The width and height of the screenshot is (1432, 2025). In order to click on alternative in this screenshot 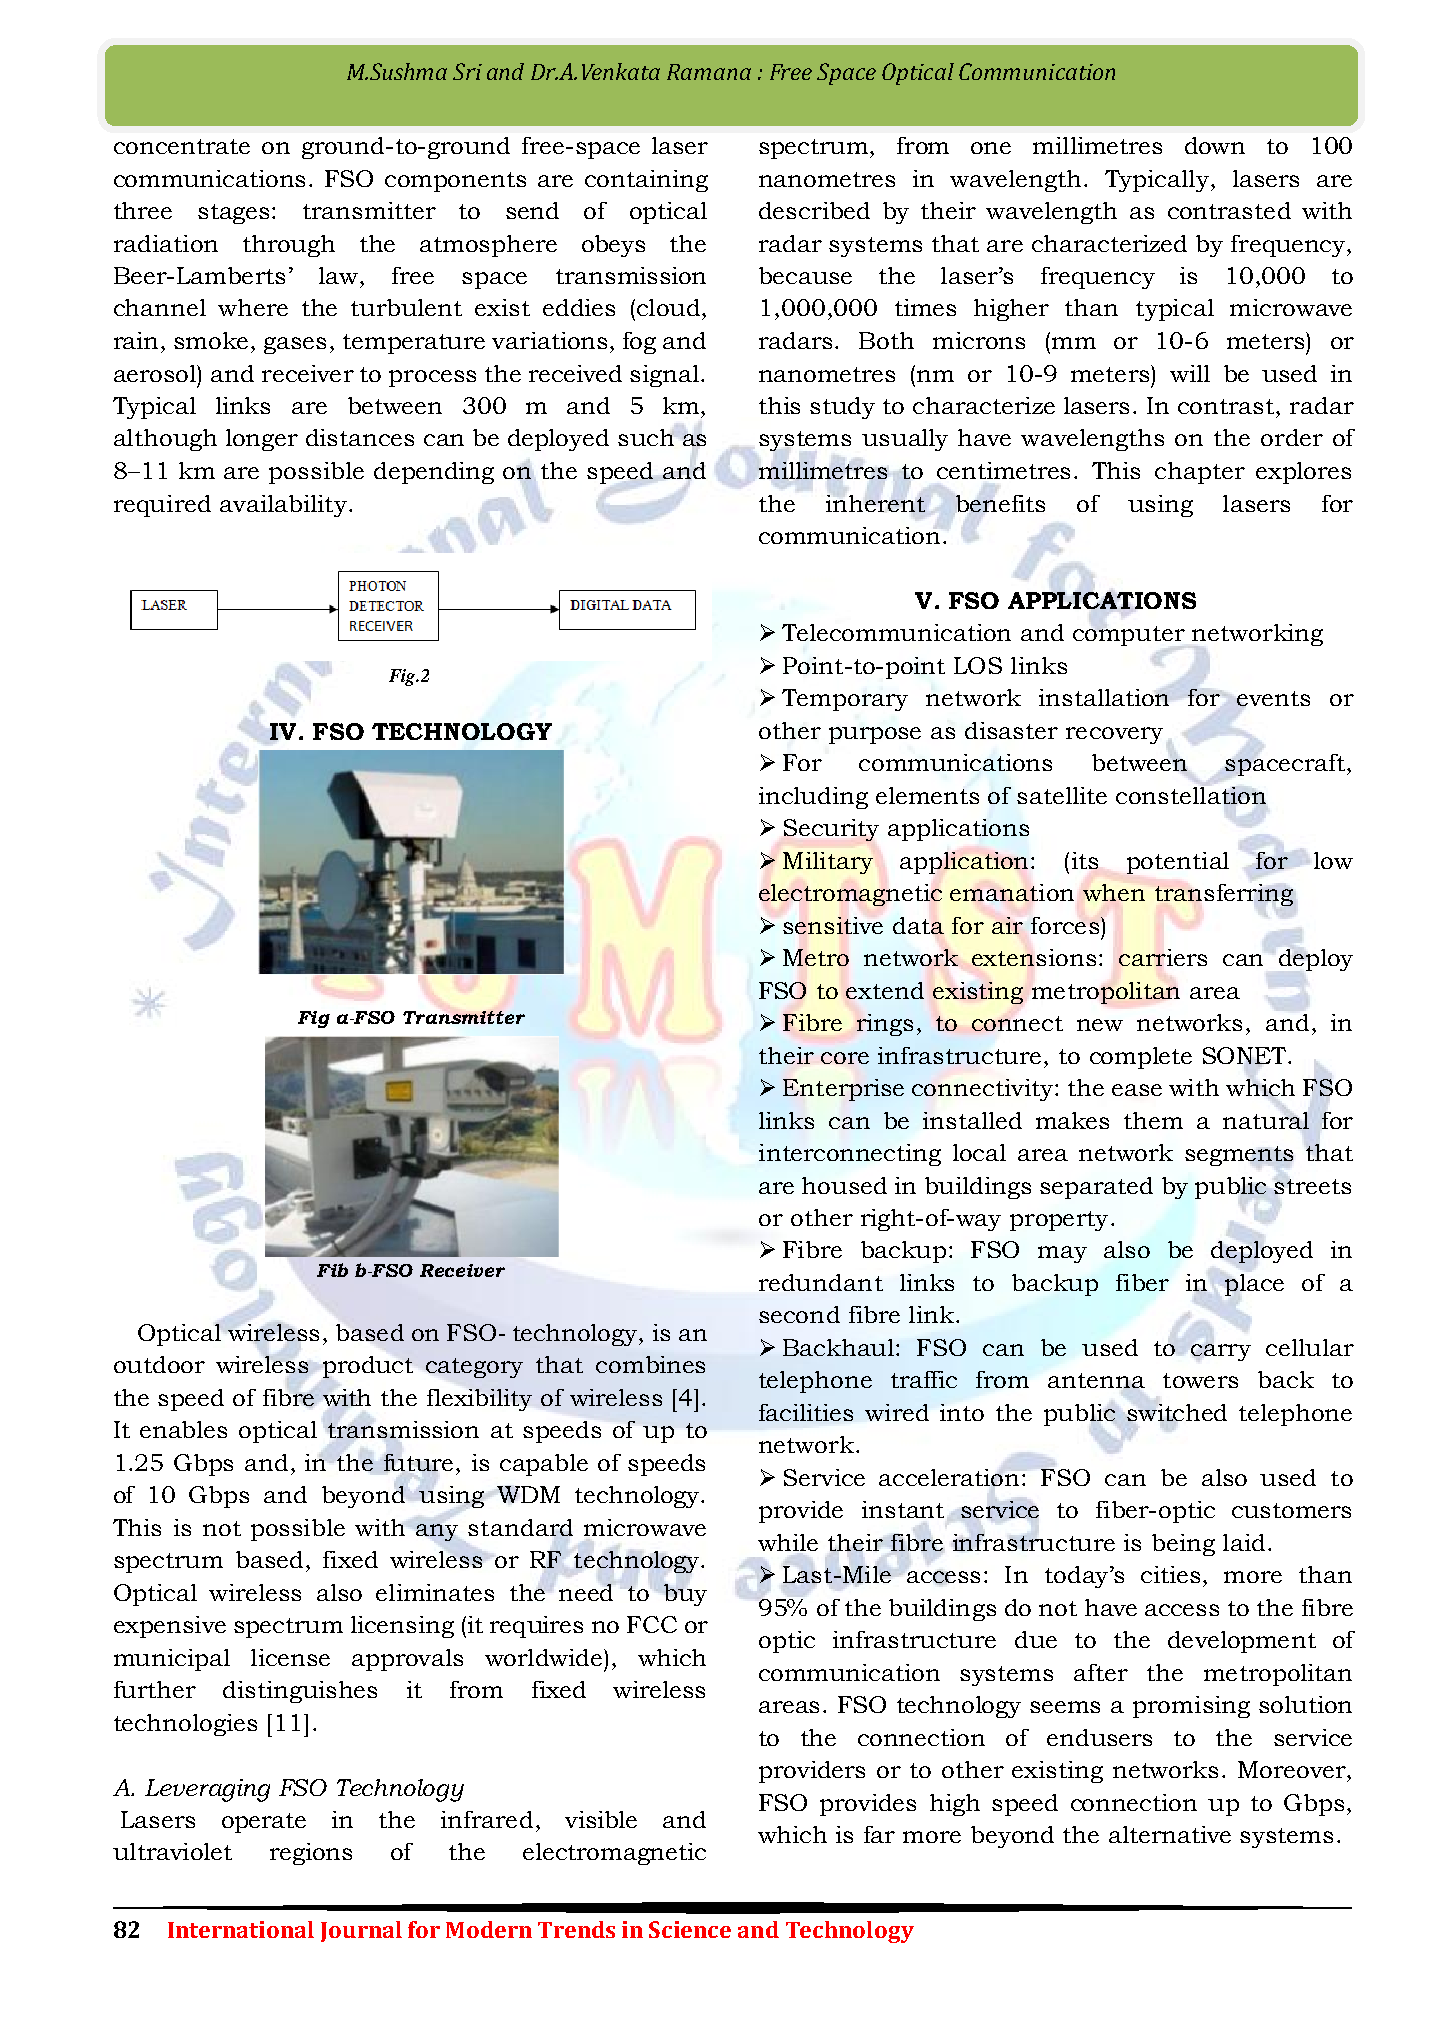, I will do `click(1170, 1834)`.
